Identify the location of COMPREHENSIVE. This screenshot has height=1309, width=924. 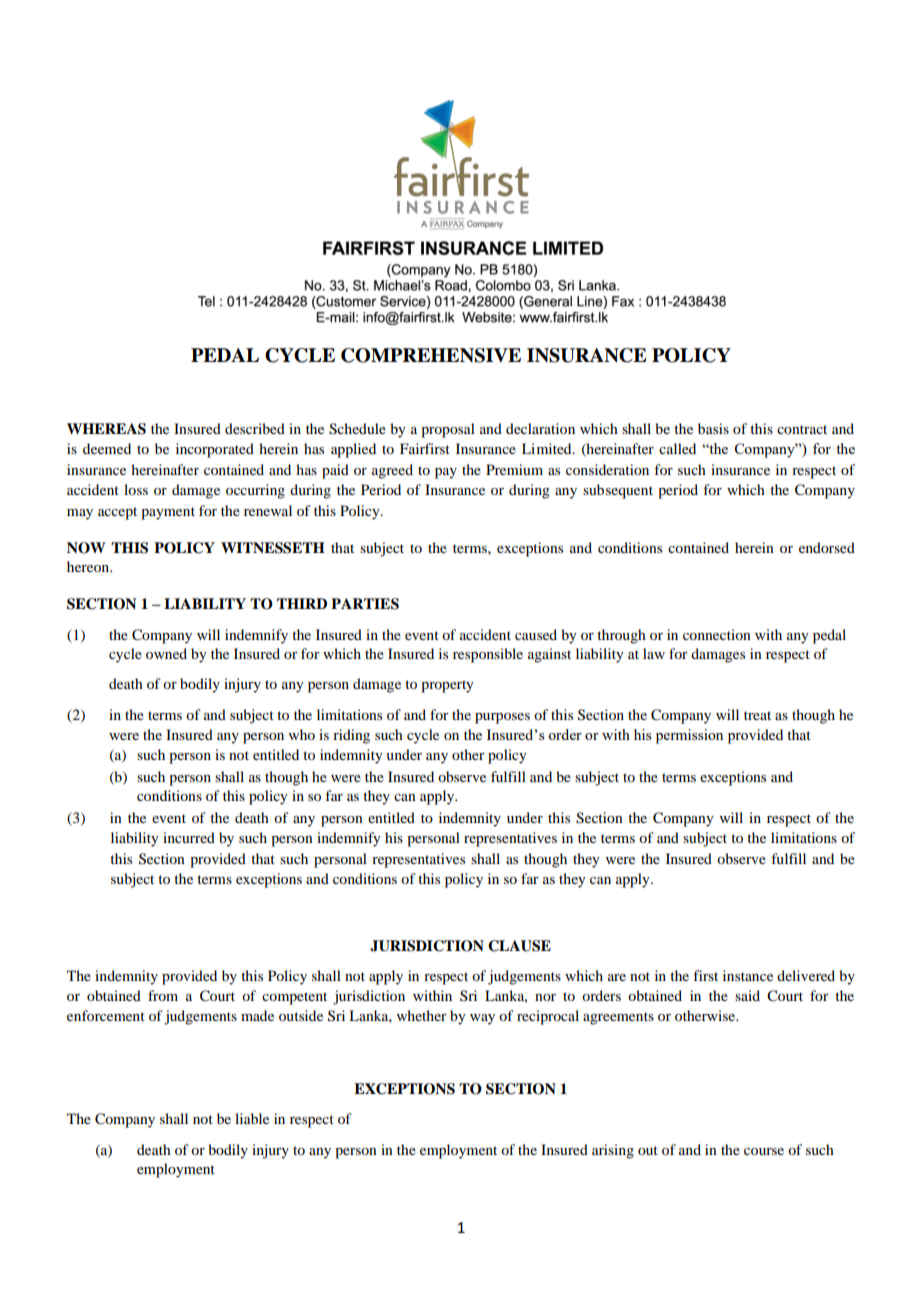
(431, 355).
